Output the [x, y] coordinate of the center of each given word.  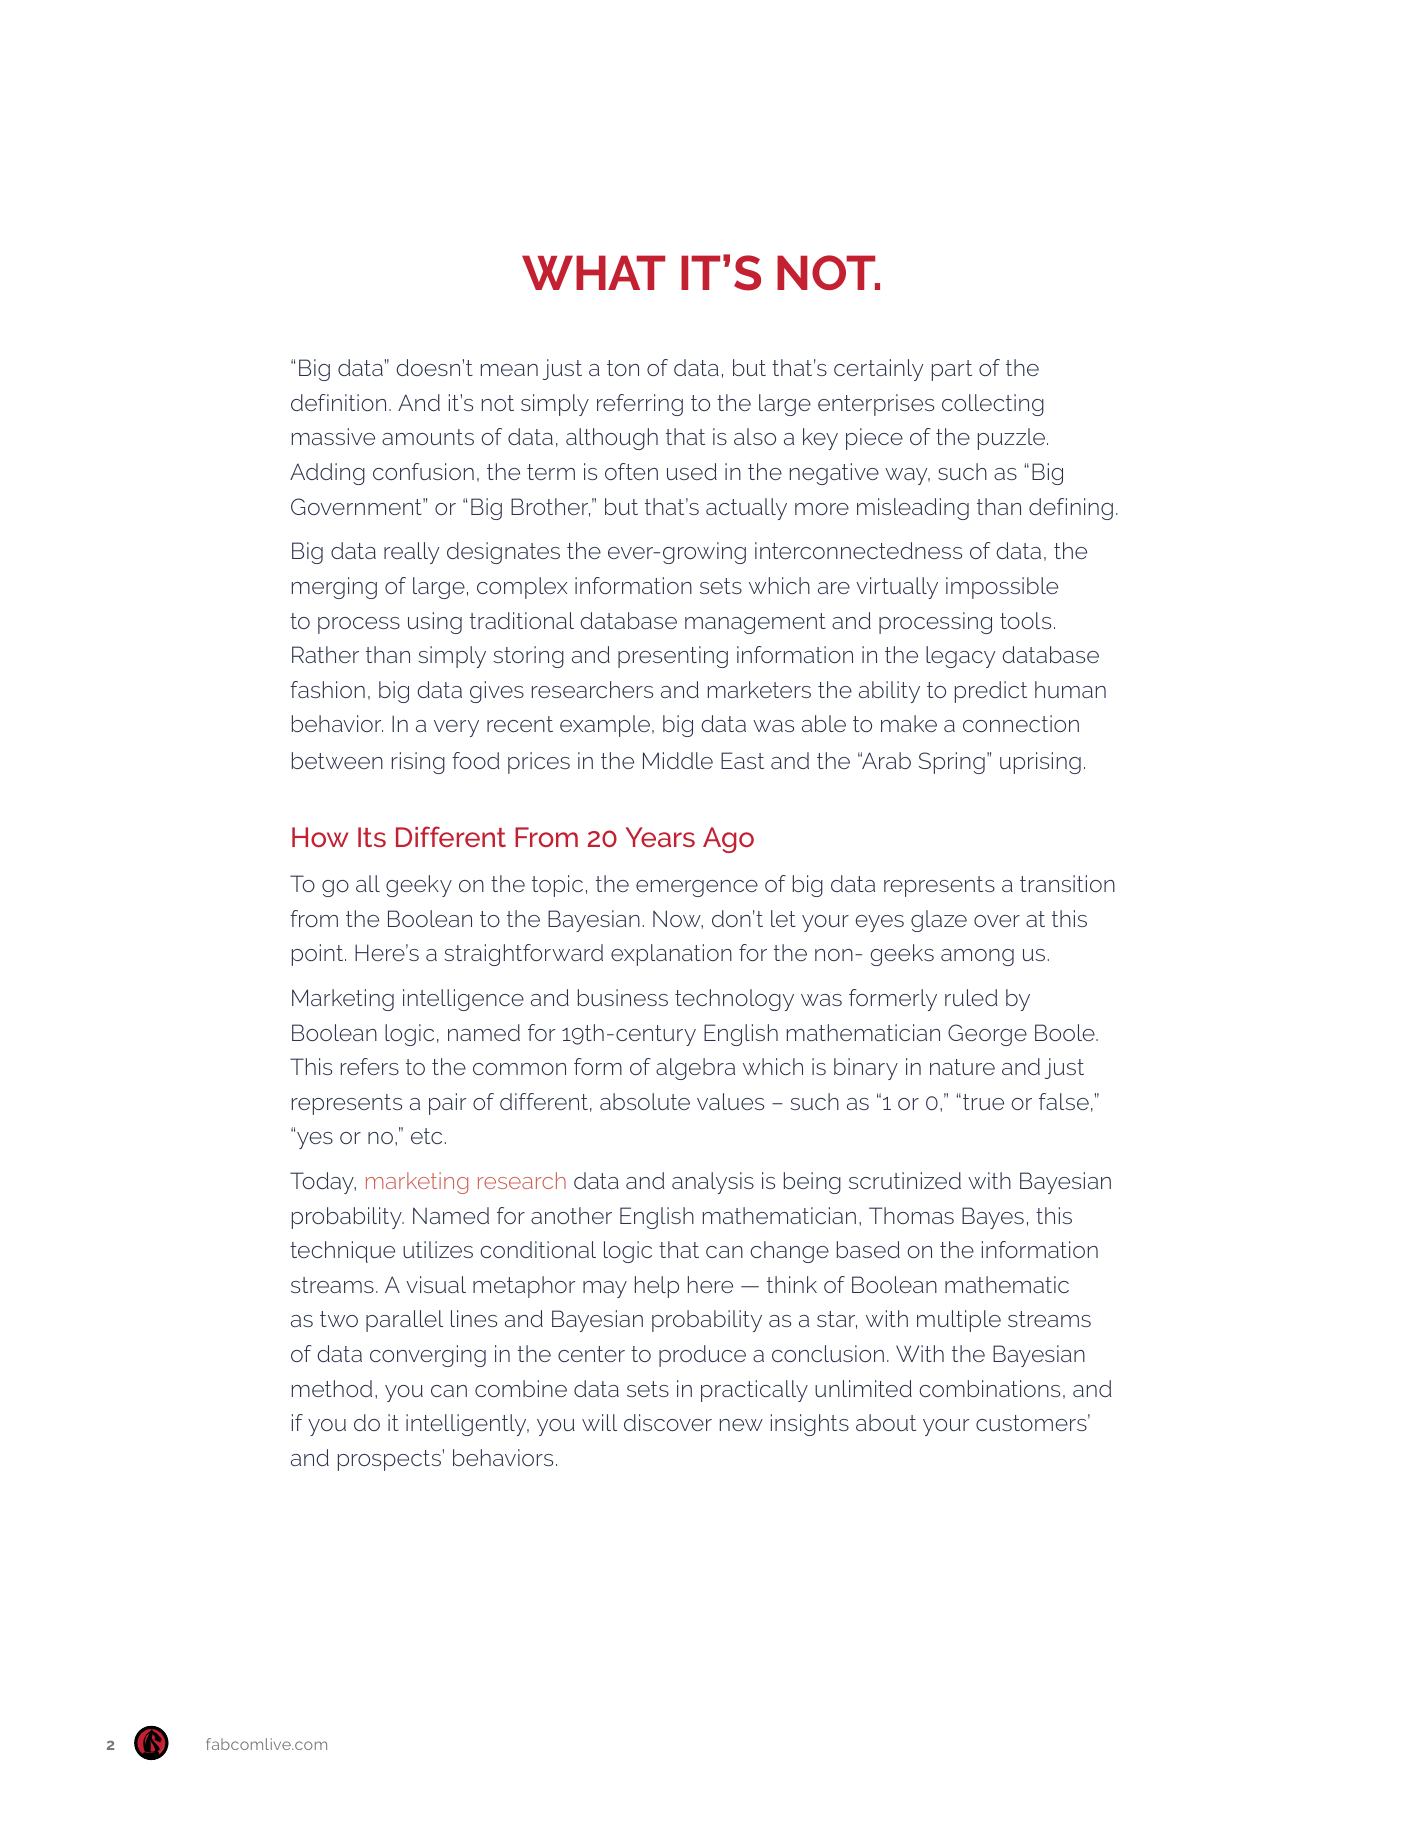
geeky [419, 886]
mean [509, 370]
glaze [939, 921]
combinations [990, 1388]
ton [623, 368]
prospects [389, 1460]
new [741, 1425]
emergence [697, 888]
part [952, 370]
